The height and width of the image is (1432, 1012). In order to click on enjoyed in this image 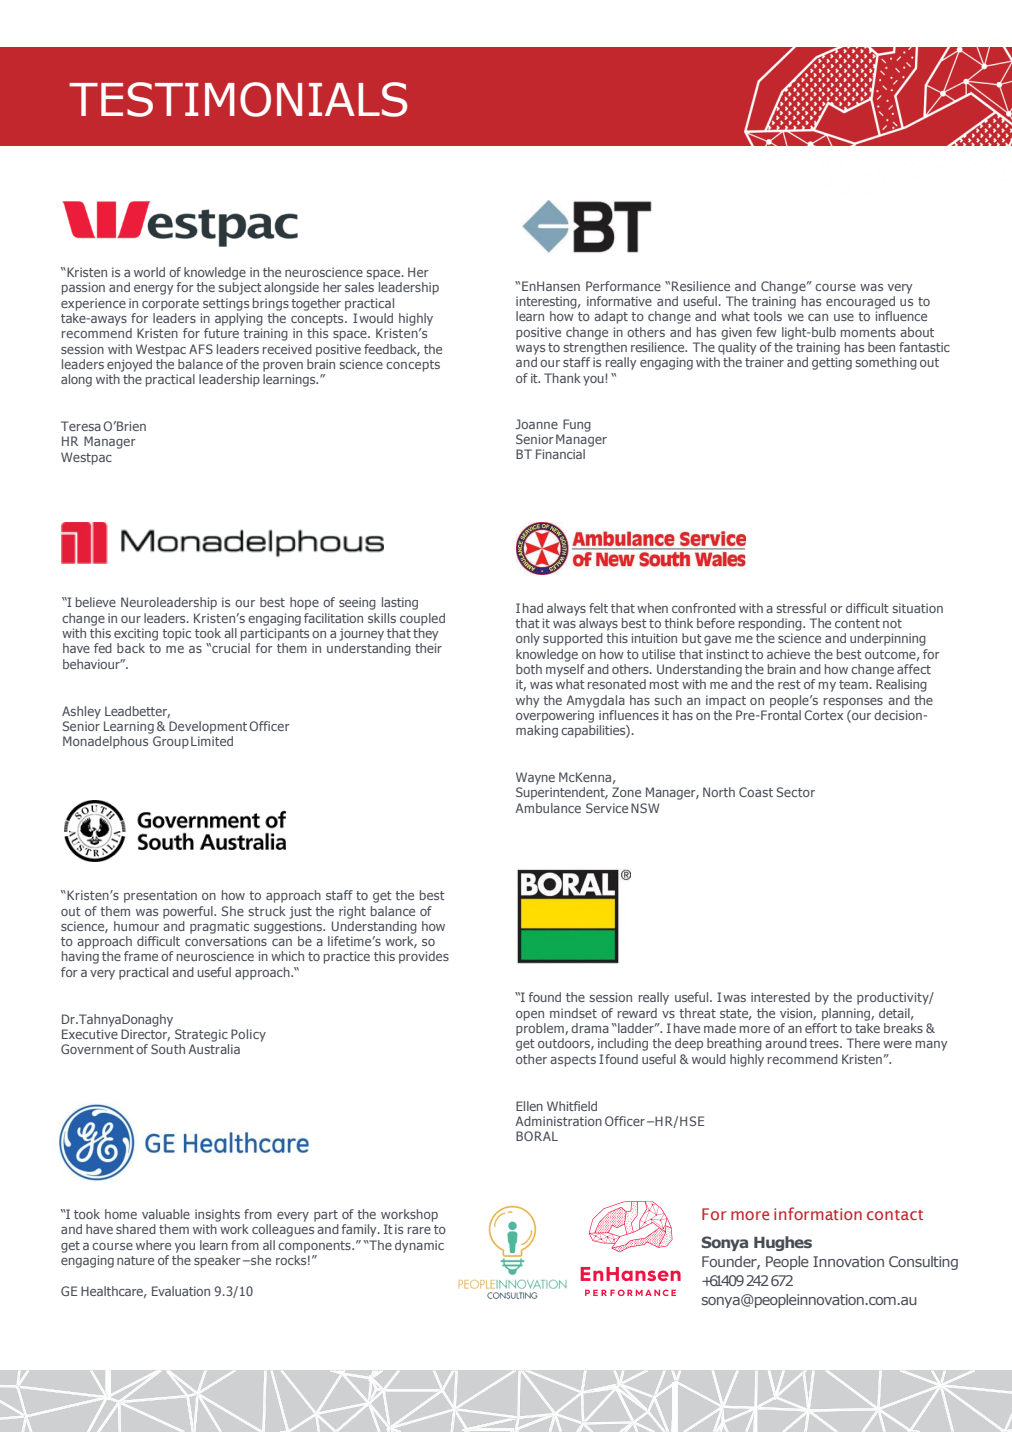, I will do `click(129, 365)`.
